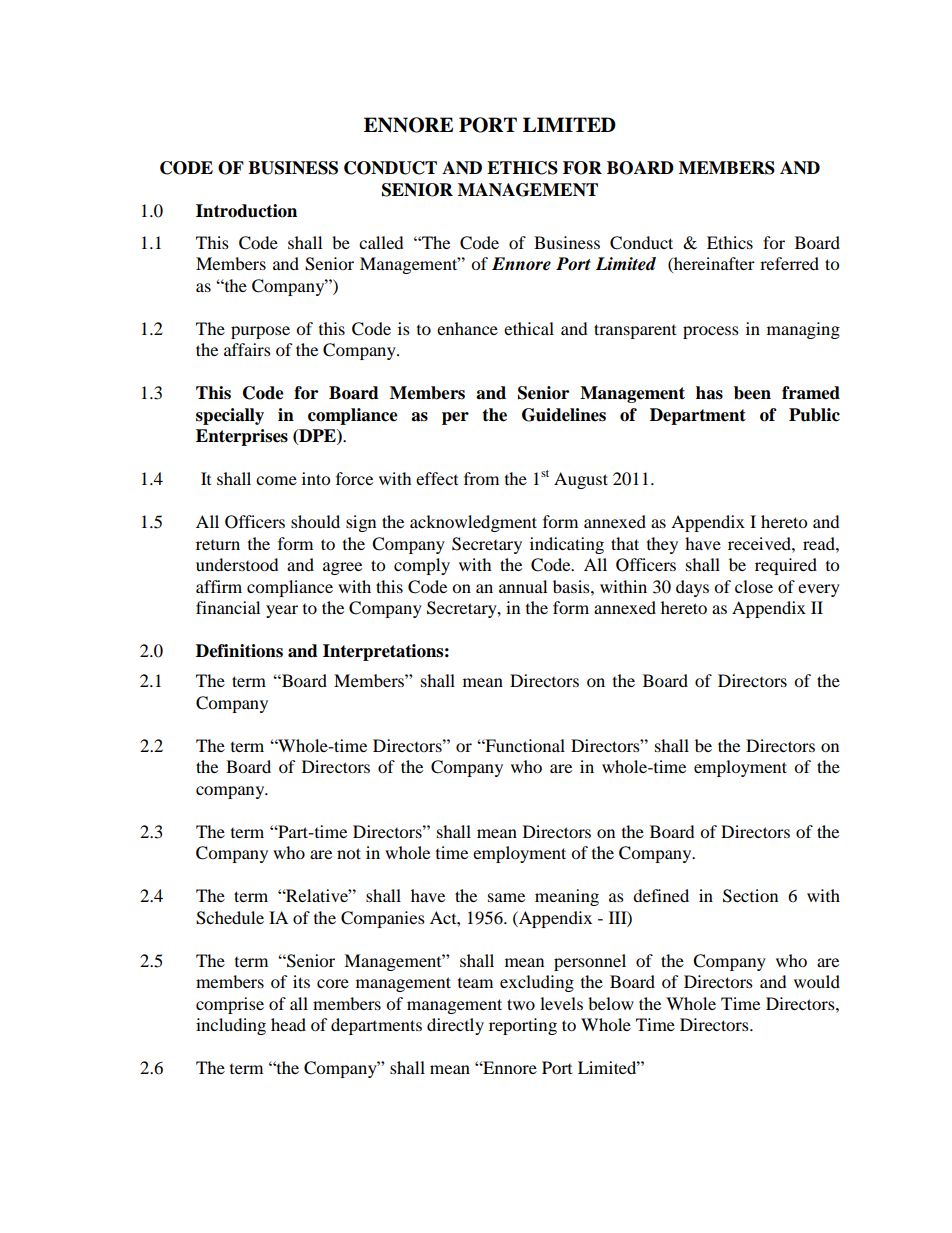  What do you see at coordinates (789, 263) in the screenshot?
I see `referred` at bounding box center [789, 263].
